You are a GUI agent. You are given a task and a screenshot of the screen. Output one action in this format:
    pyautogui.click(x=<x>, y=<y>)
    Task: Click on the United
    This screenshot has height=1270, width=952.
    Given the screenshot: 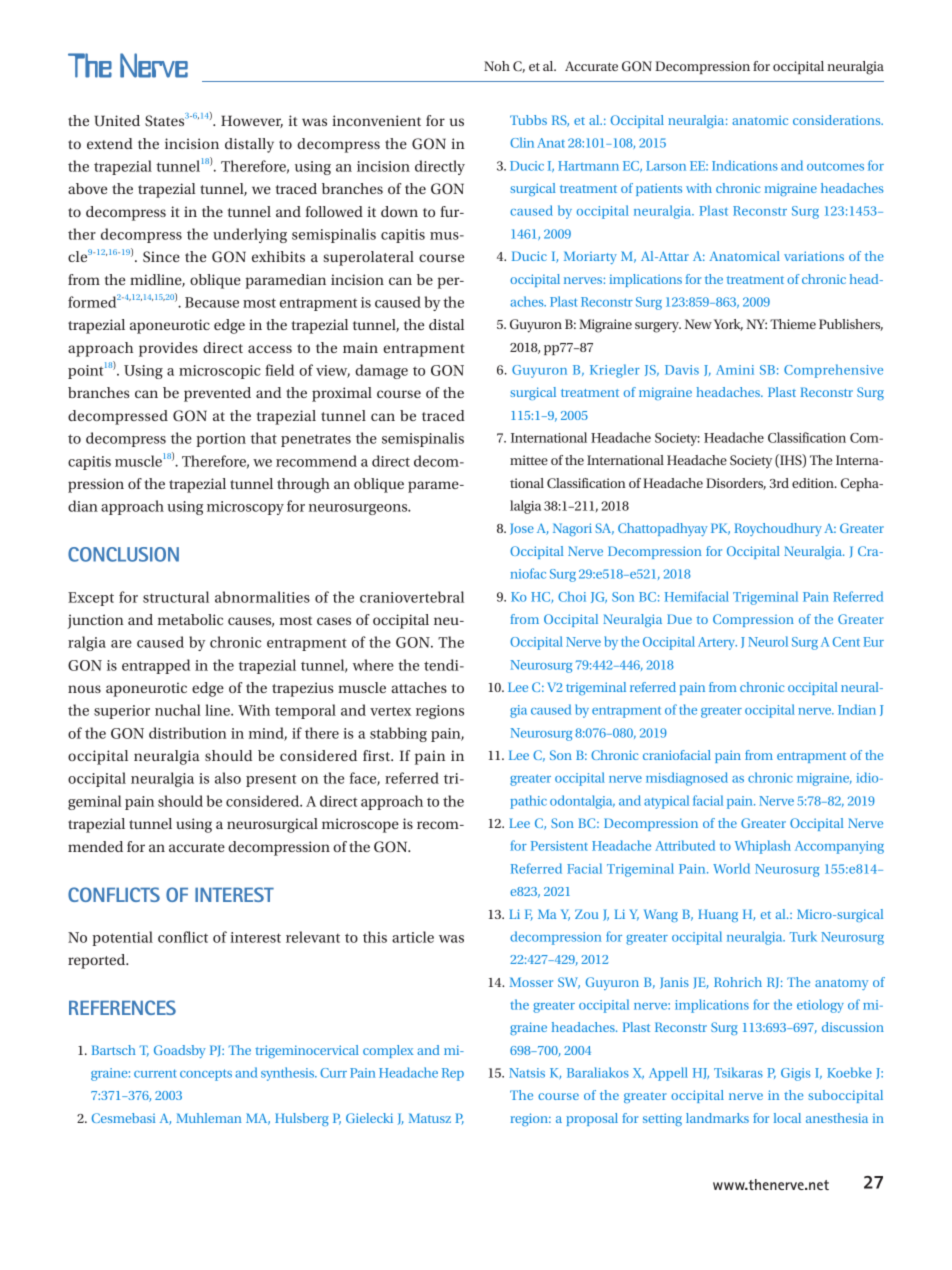 What is the action you would take?
    pyautogui.click(x=117, y=121)
